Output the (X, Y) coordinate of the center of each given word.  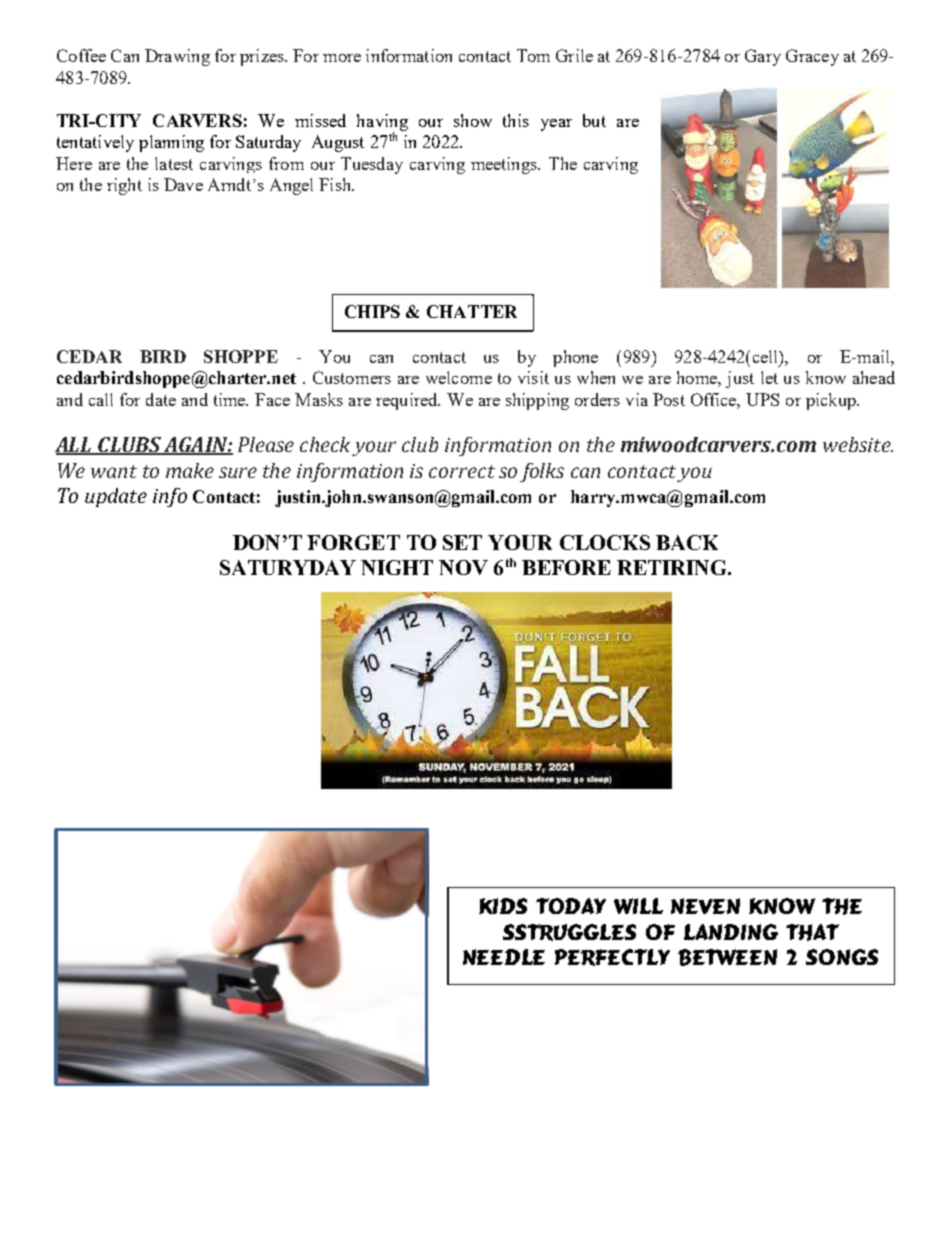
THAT (812, 932)
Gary (763, 57)
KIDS (503, 906)
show (473, 120)
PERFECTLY (612, 957)
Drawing (177, 57)
